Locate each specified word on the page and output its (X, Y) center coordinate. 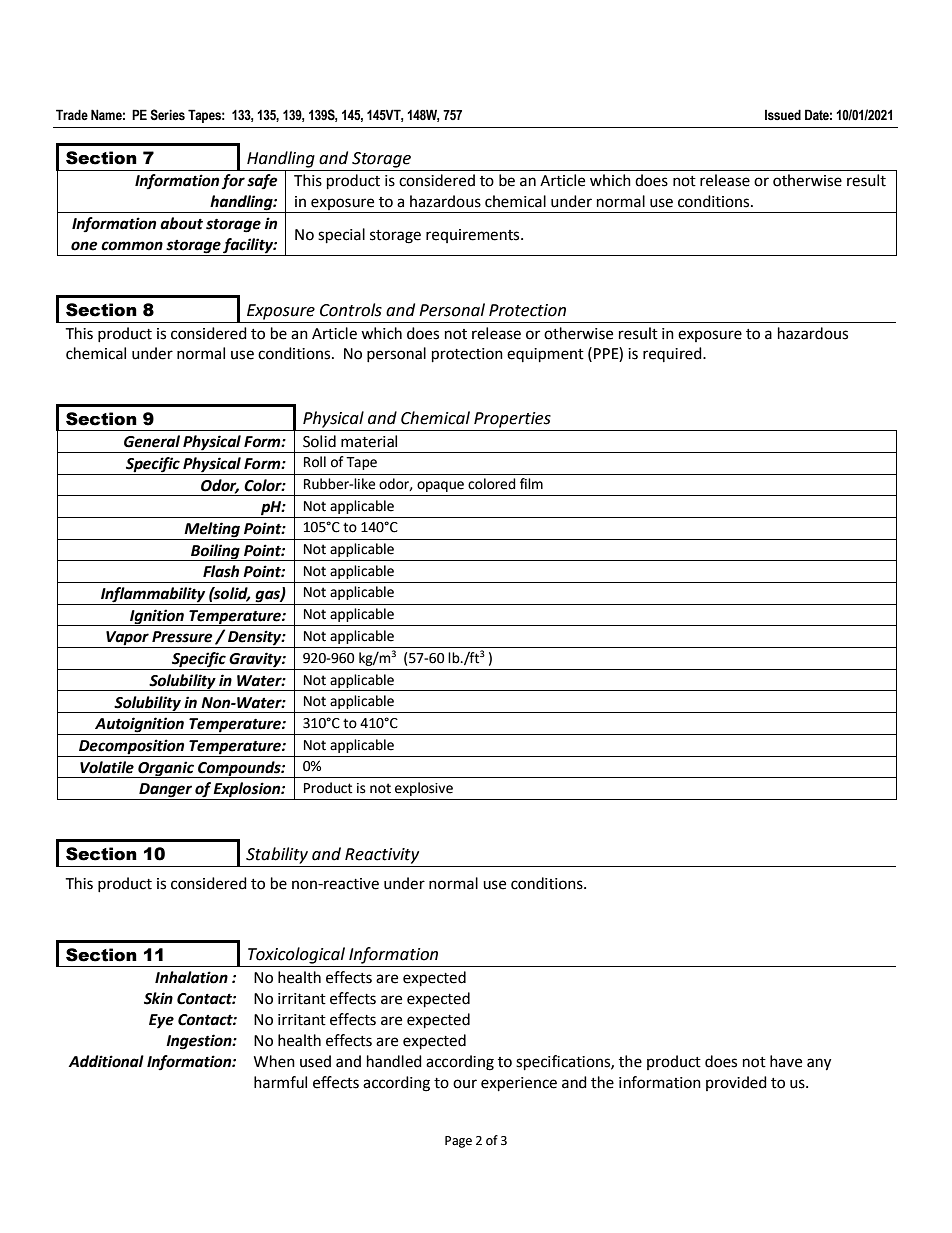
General (152, 441)
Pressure (182, 637)
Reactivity (382, 856)
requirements (474, 236)
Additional (106, 1061)
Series (167, 115)
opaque (440, 486)
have (786, 1061)
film (531, 483)
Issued (783, 115)
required (673, 354)
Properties (512, 420)
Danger (165, 791)
